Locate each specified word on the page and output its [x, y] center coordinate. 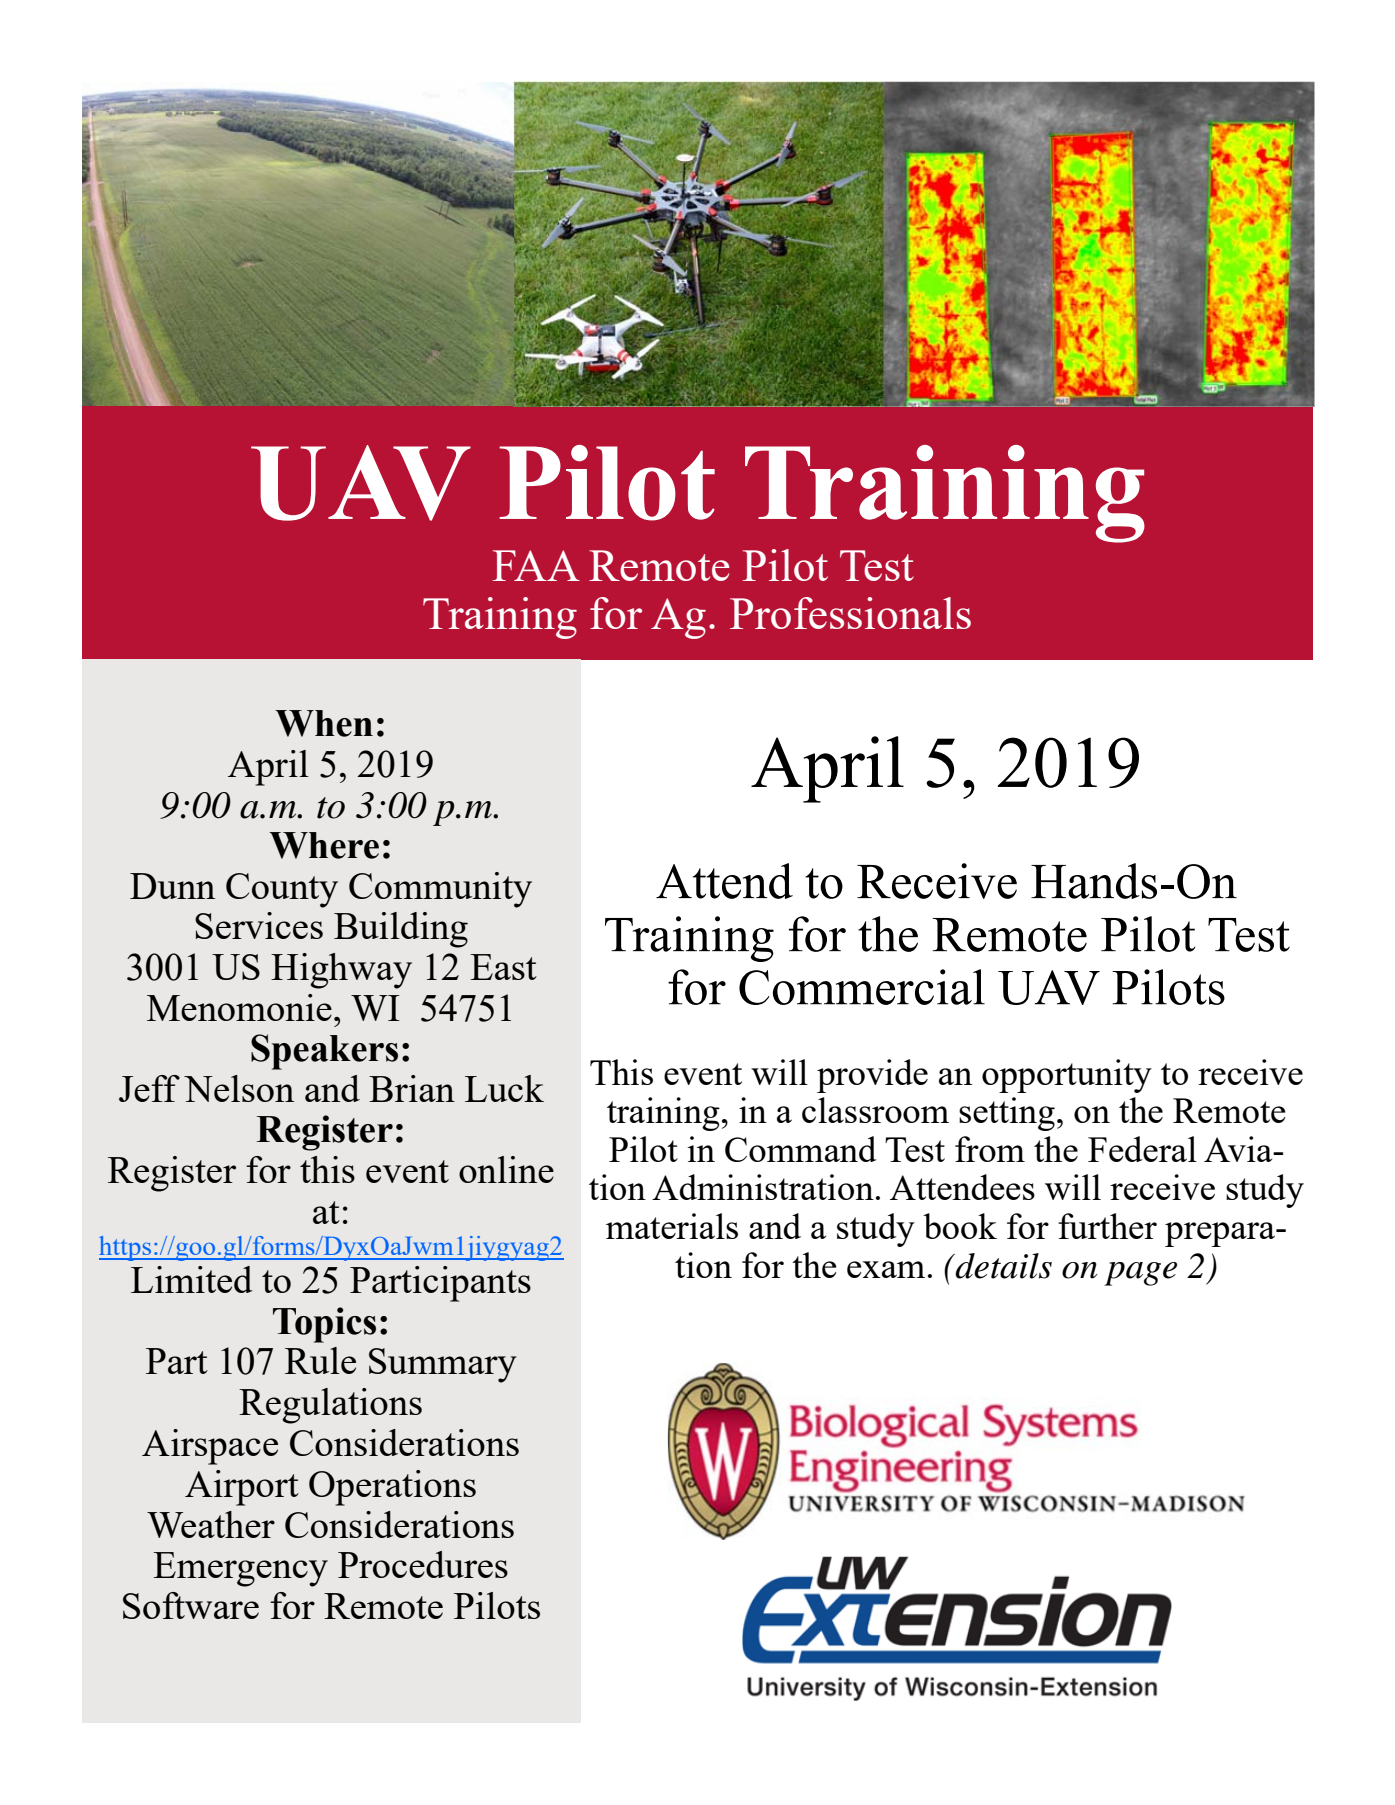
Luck [504, 1088]
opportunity [1067, 1076]
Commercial [862, 987]
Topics [324, 1325]
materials [672, 1226]
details [1003, 1266]
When [324, 723]
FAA [536, 565]
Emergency [240, 1569]
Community [440, 890]
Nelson [239, 1088]
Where [324, 845]
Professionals [850, 613]
